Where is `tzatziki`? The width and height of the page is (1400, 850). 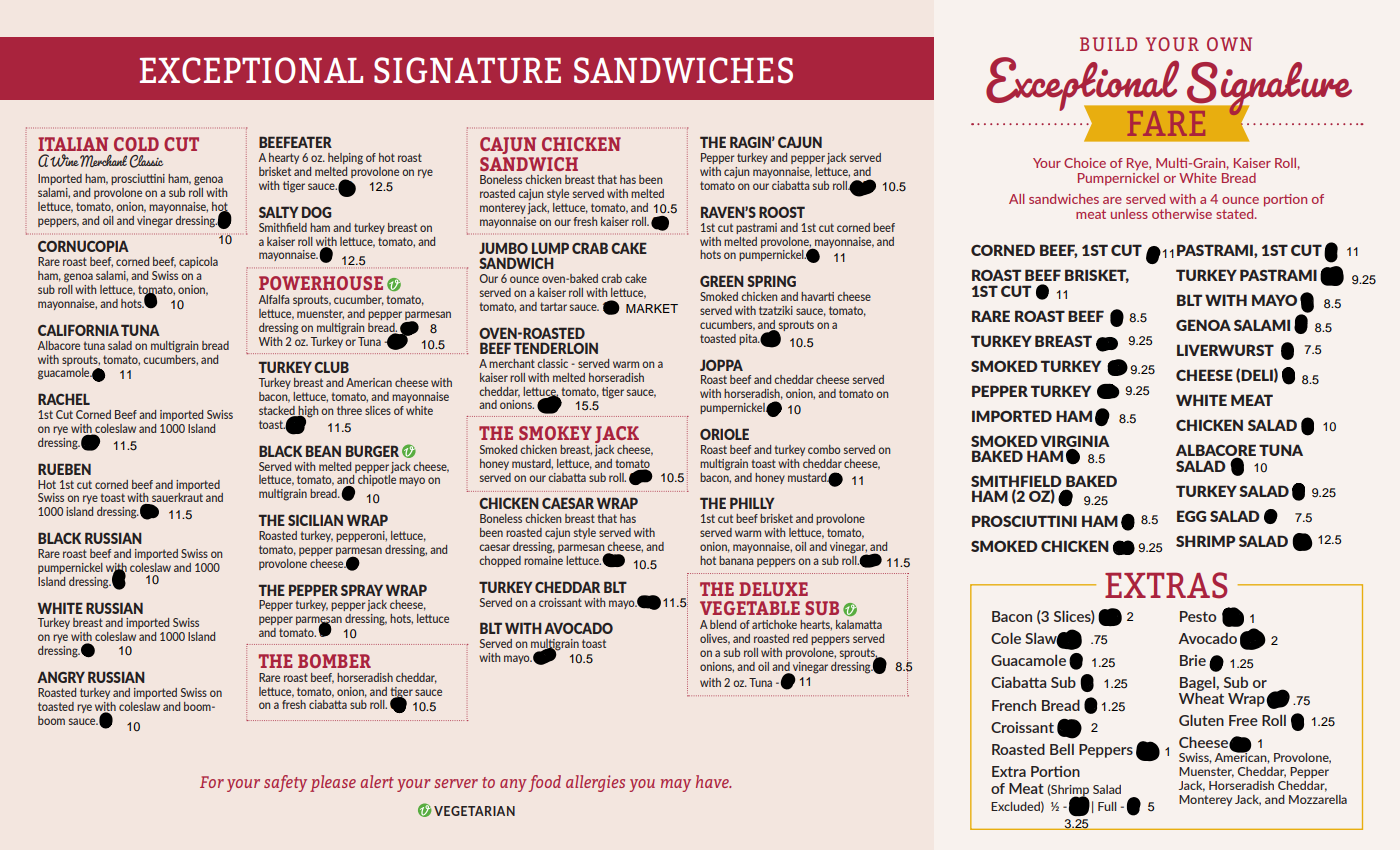
tzatziki is located at coordinates (776, 310).
